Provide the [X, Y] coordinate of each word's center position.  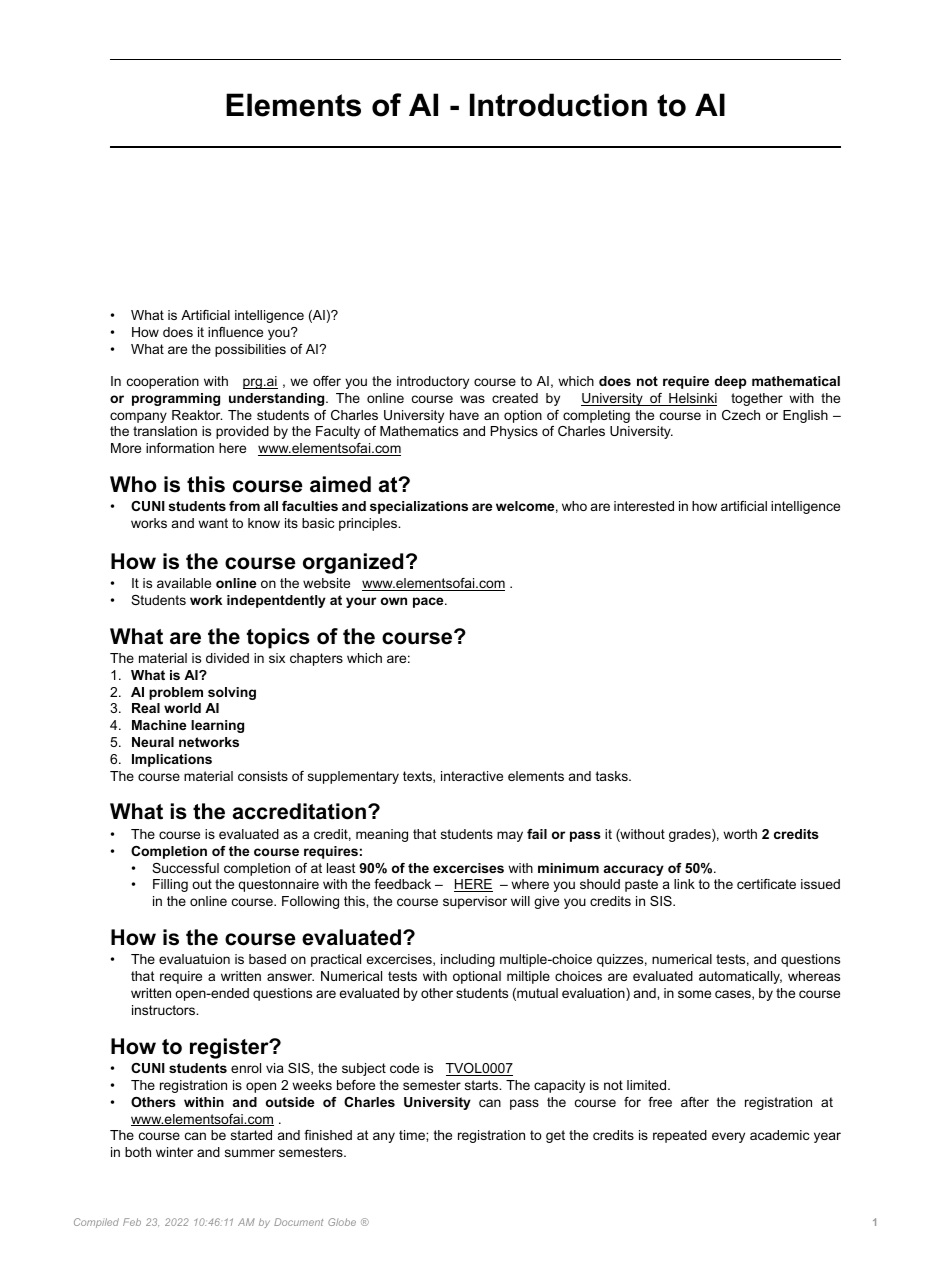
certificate [766, 884]
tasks [613, 776]
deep [731, 382]
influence [235, 332]
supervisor [475, 902]
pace [429, 602]
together [757, 399]
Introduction [558, 105]
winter [174, 1152]
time [413, 1135]
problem [176, 693]
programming [176, 399]
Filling [170, 885]
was [472, 399]
